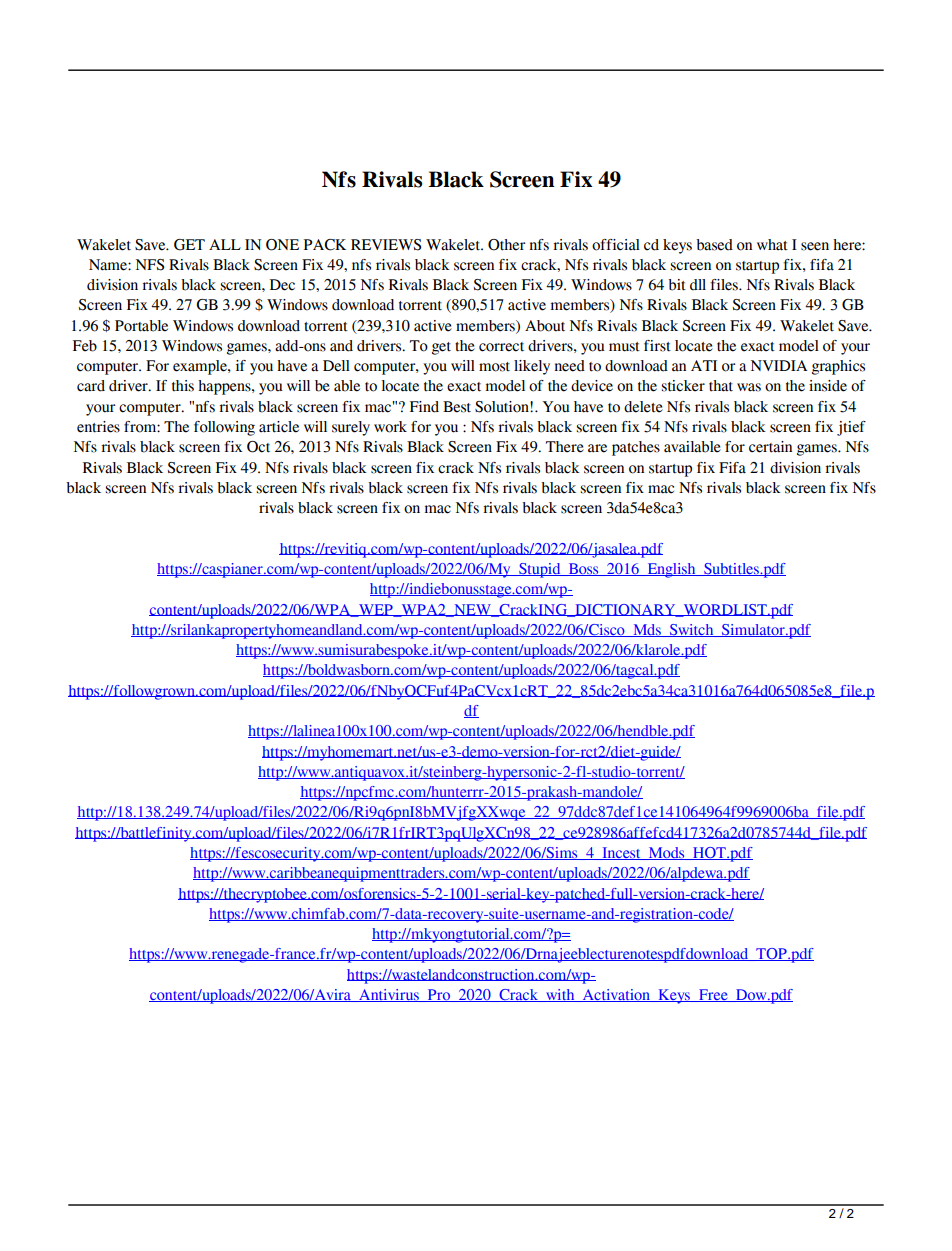  I want to click on Oct, so click(258, 447).
